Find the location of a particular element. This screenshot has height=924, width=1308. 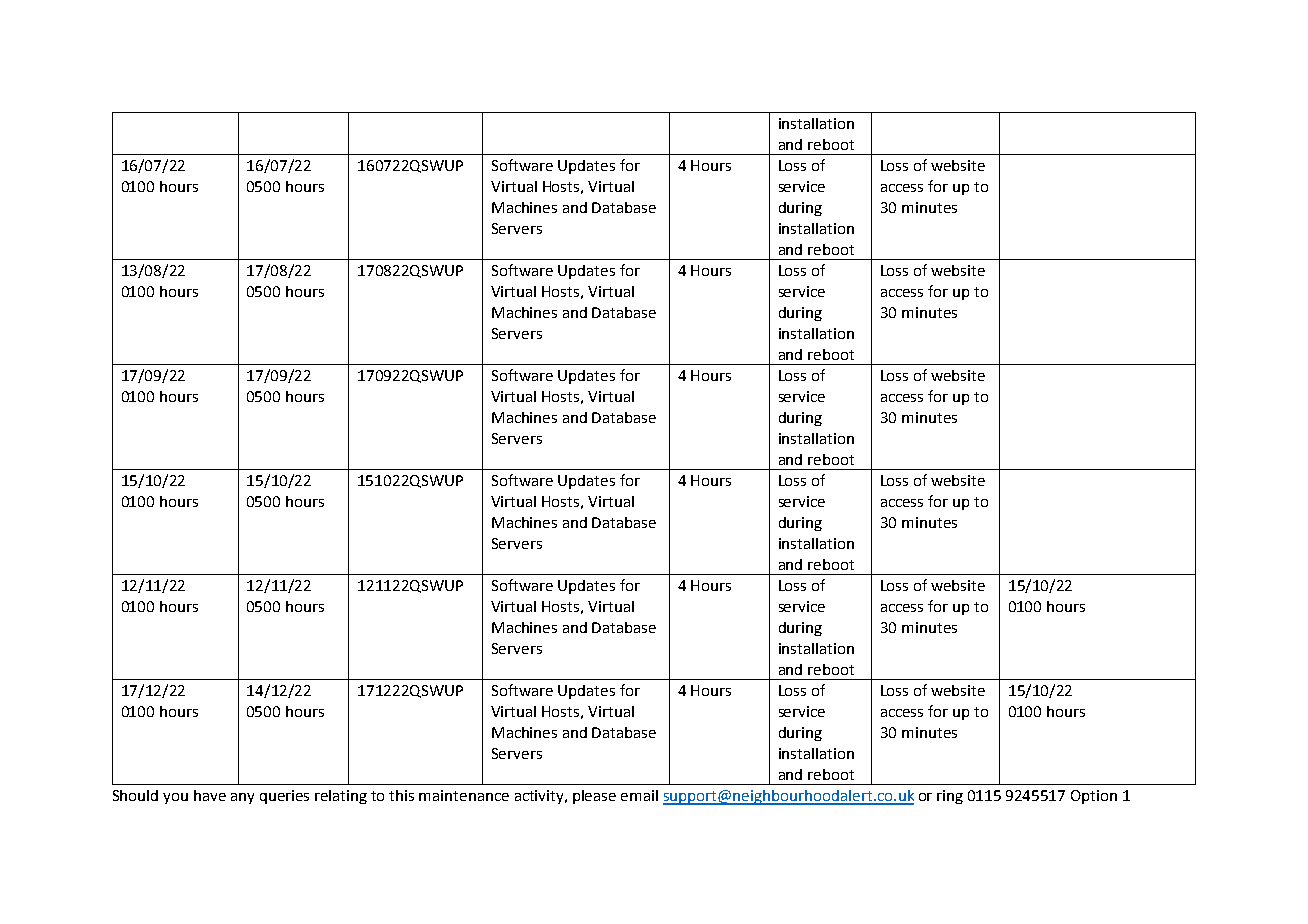

any is located at coordinates (242, 798).
